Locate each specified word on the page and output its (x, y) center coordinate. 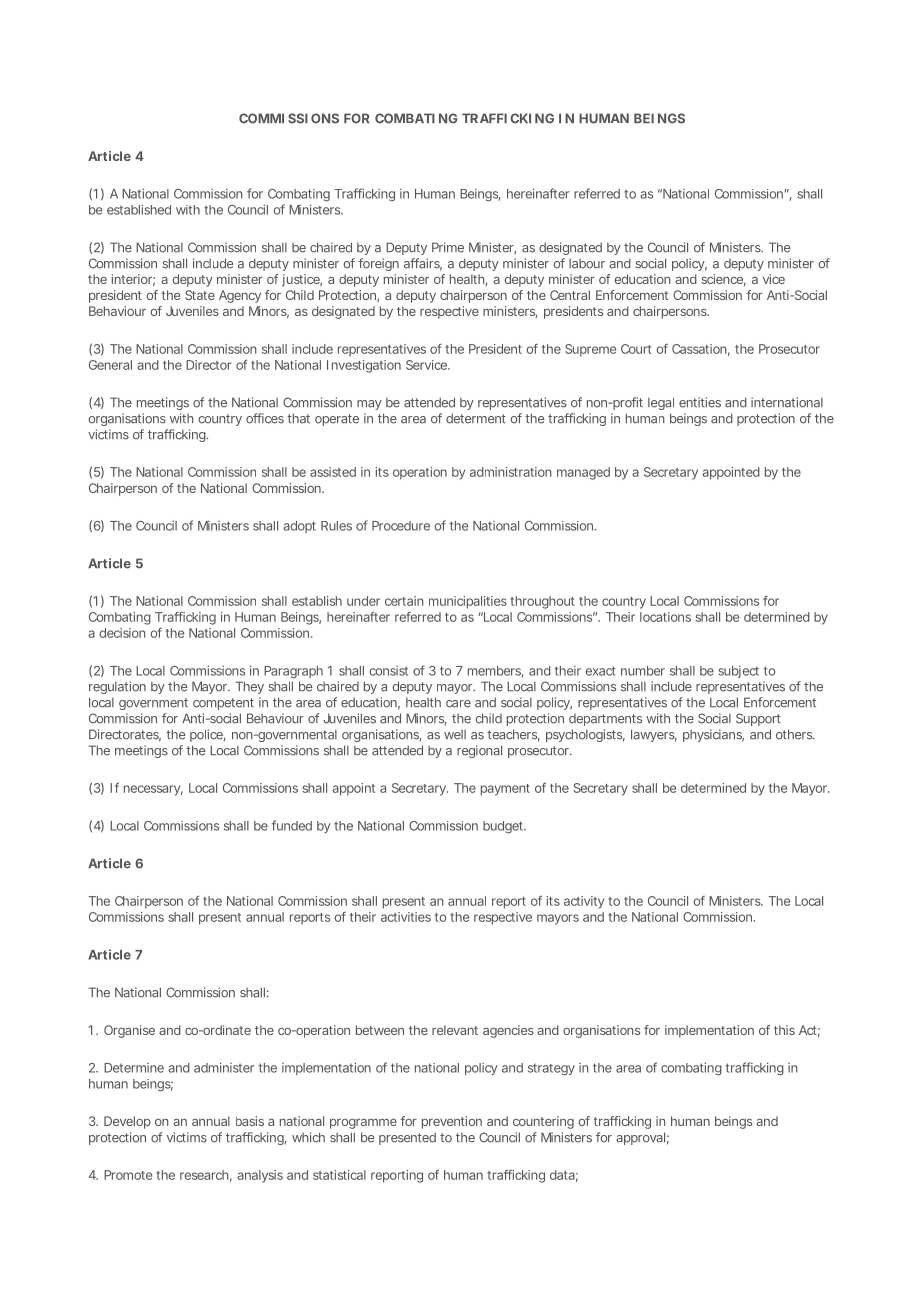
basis (250, 1121)
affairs (423, 264)
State (200, 295)
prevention (452, 1122)
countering (543, 1122)
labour (587, 264)
